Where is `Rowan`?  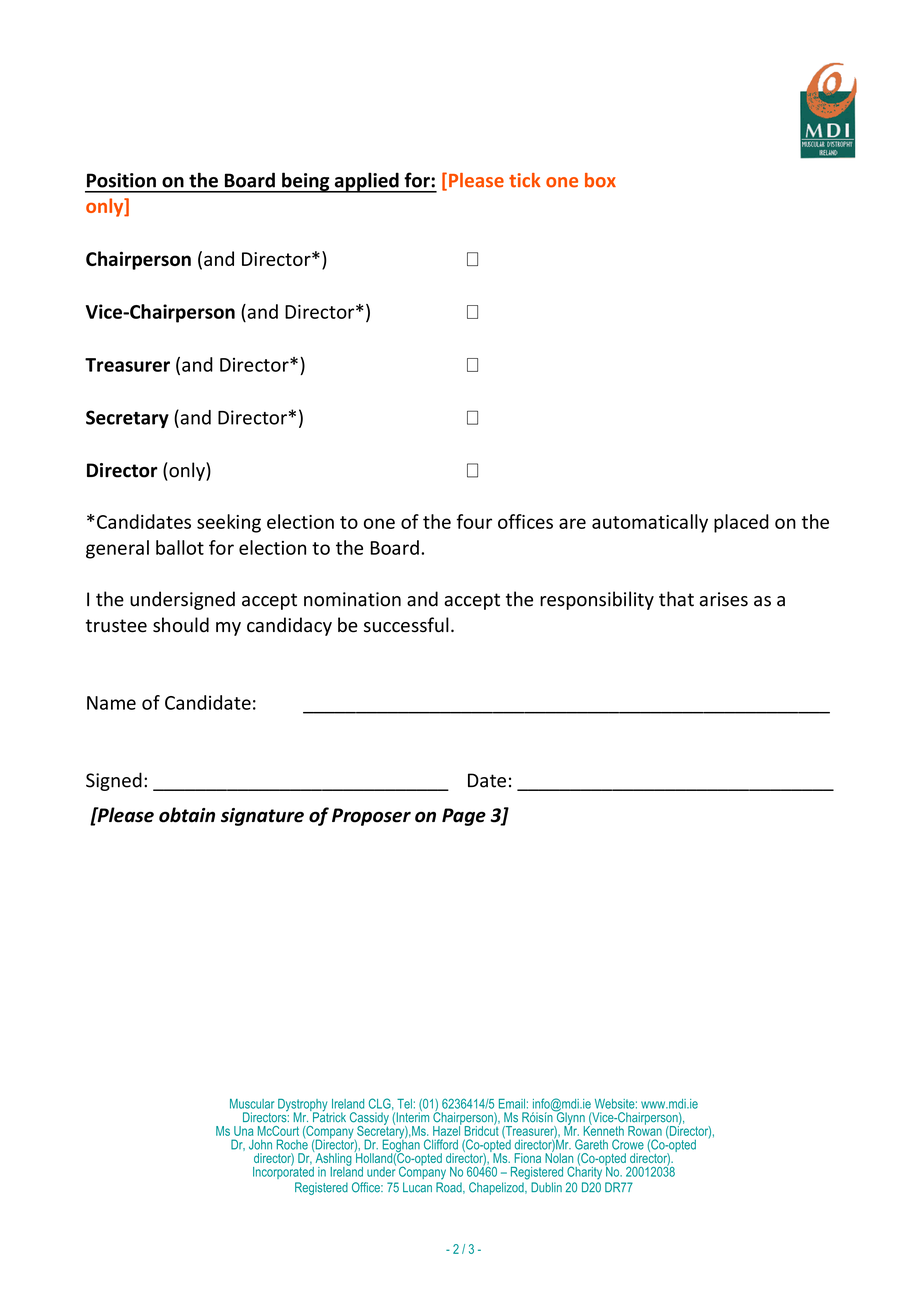 Rowan is located at coordinates (645, 1129).
